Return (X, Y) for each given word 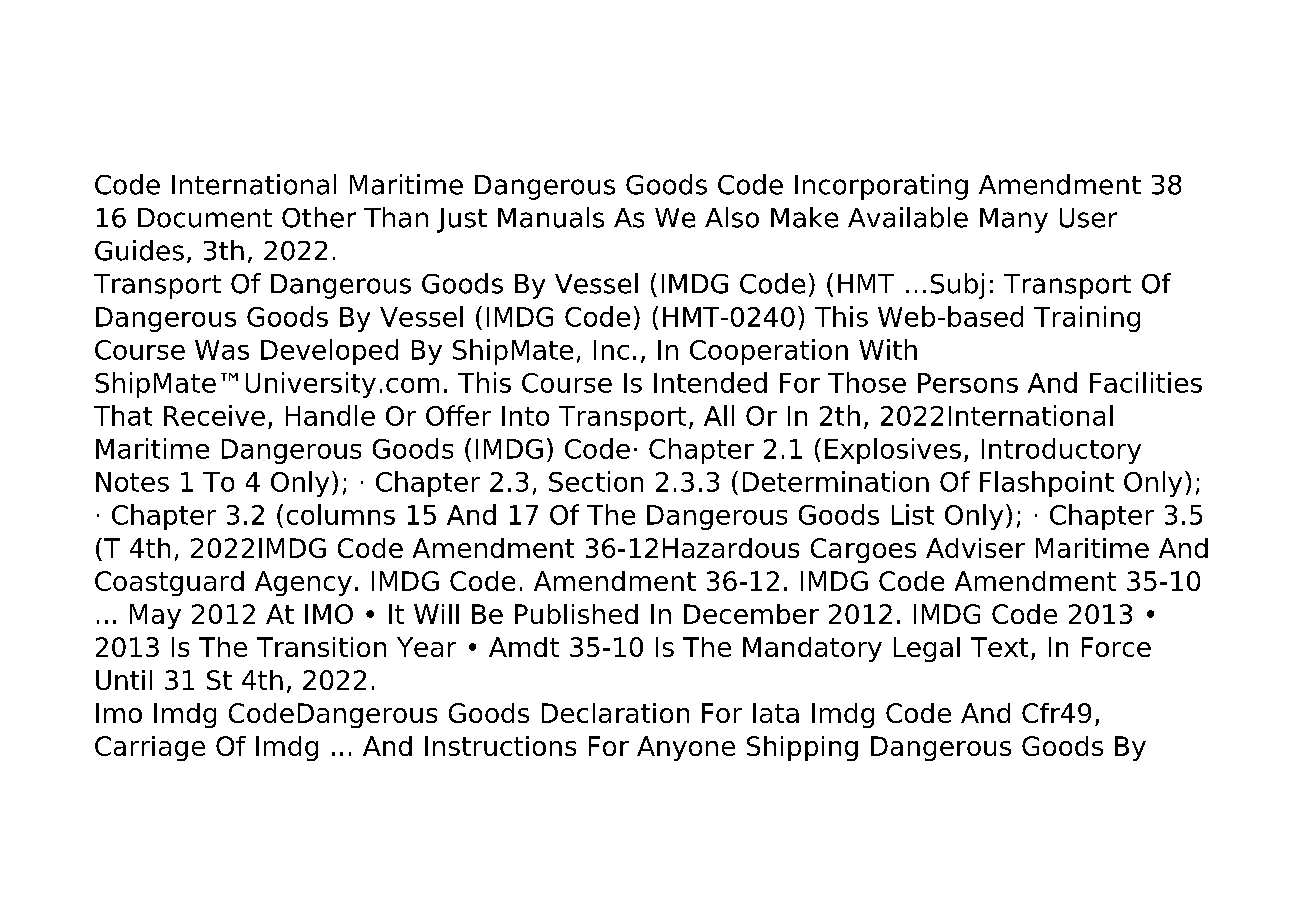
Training (1087, 319)
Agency (303, 583)
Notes (132, 482)
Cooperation (769, 352)
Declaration (615, 713)
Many (1014, 220)
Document (205, 218)
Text (999, 647)
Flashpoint (1047, 484)
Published (576, 614)
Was (222, 350)
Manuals (551, 217)
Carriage (150, 748)
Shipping (802, 748)
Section (596, 481)
